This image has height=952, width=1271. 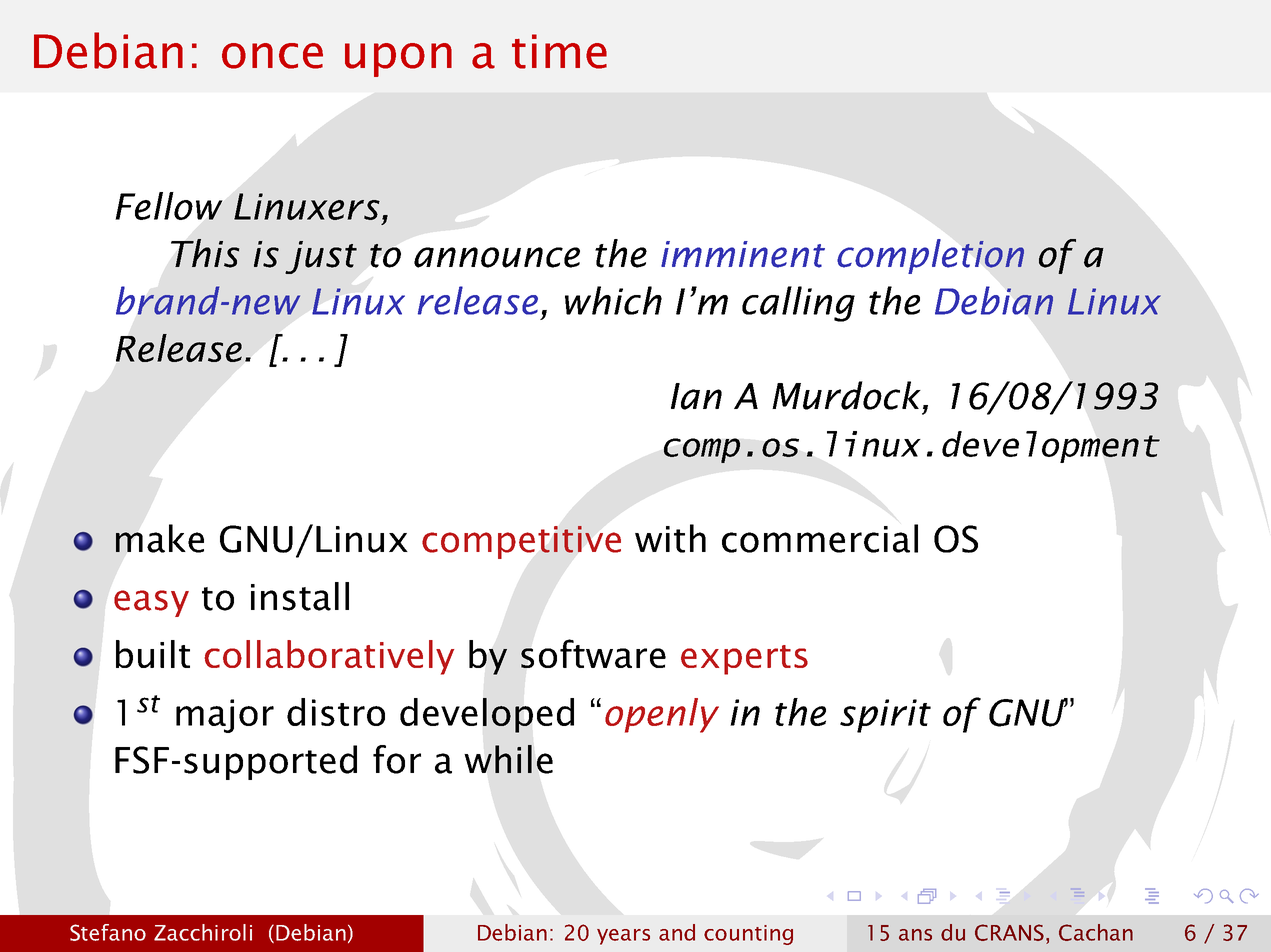 What do you see at coordinates (272, 56) in the image?
I see `once` at bounding box center [272, 56].
